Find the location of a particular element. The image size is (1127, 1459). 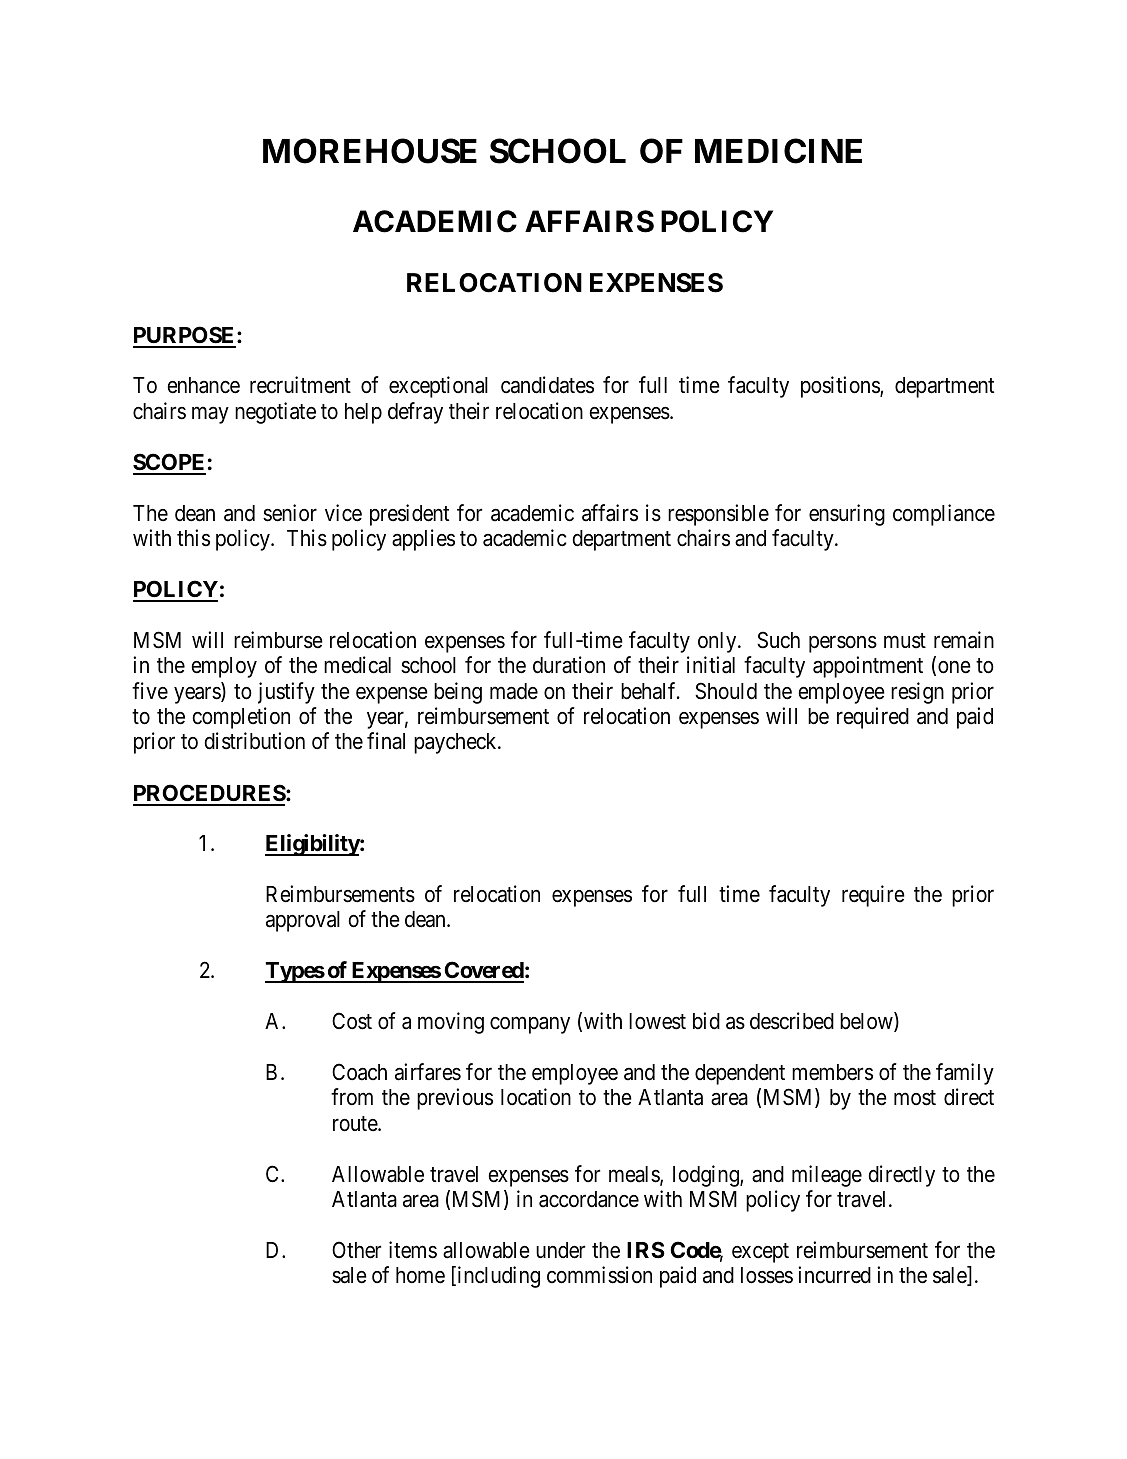

Covered is located at coordinates (483, 971).
